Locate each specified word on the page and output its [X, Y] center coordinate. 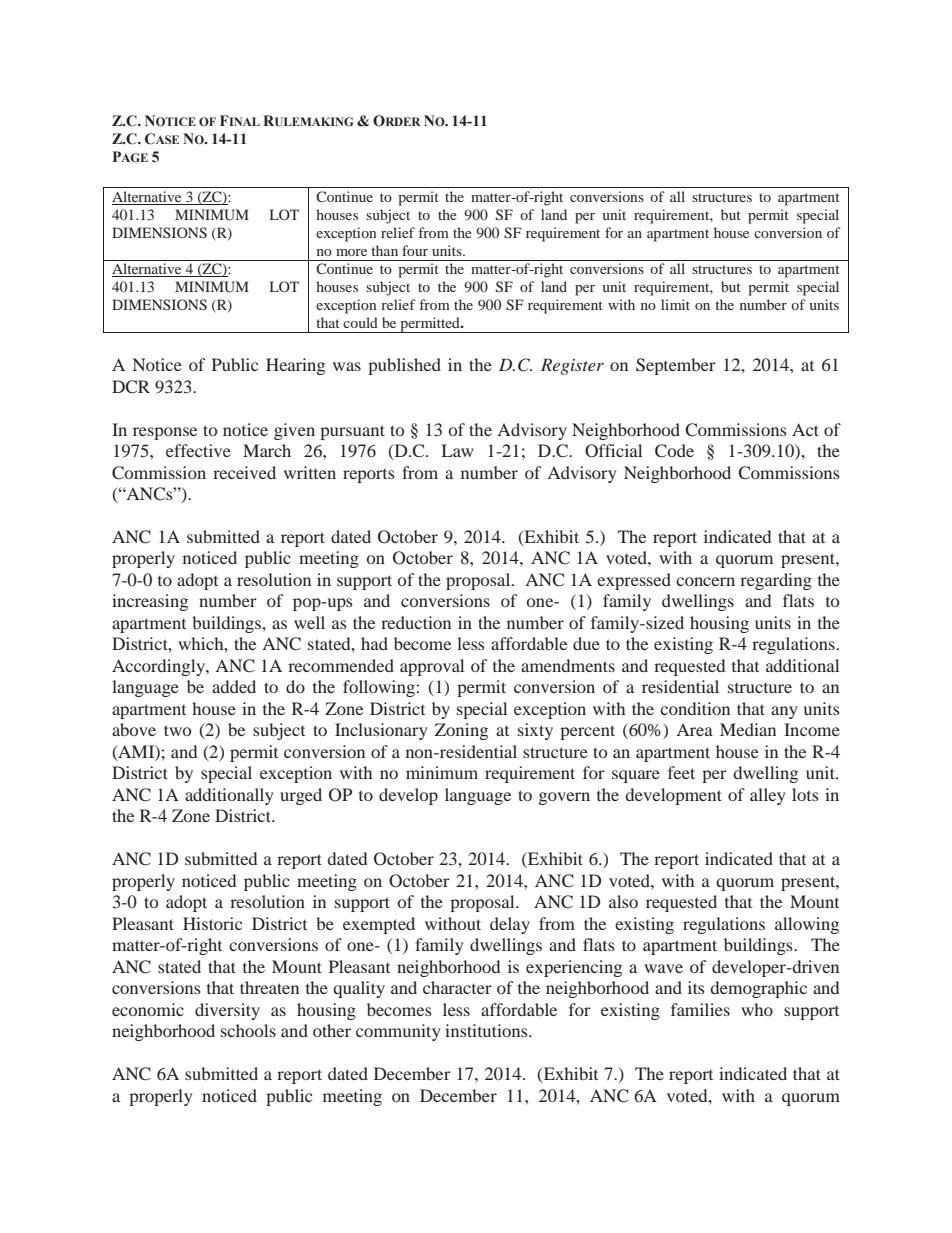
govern [564, 798]
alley [768, 796]
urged [301, 796]
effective [198, 450]
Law [457, 450]
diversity [227, 1011]
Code [674, 451]
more [351, 252]
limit [675, 304]
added [234, 686]
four [415, 250]
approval [432, 667]
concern [705, 581]
